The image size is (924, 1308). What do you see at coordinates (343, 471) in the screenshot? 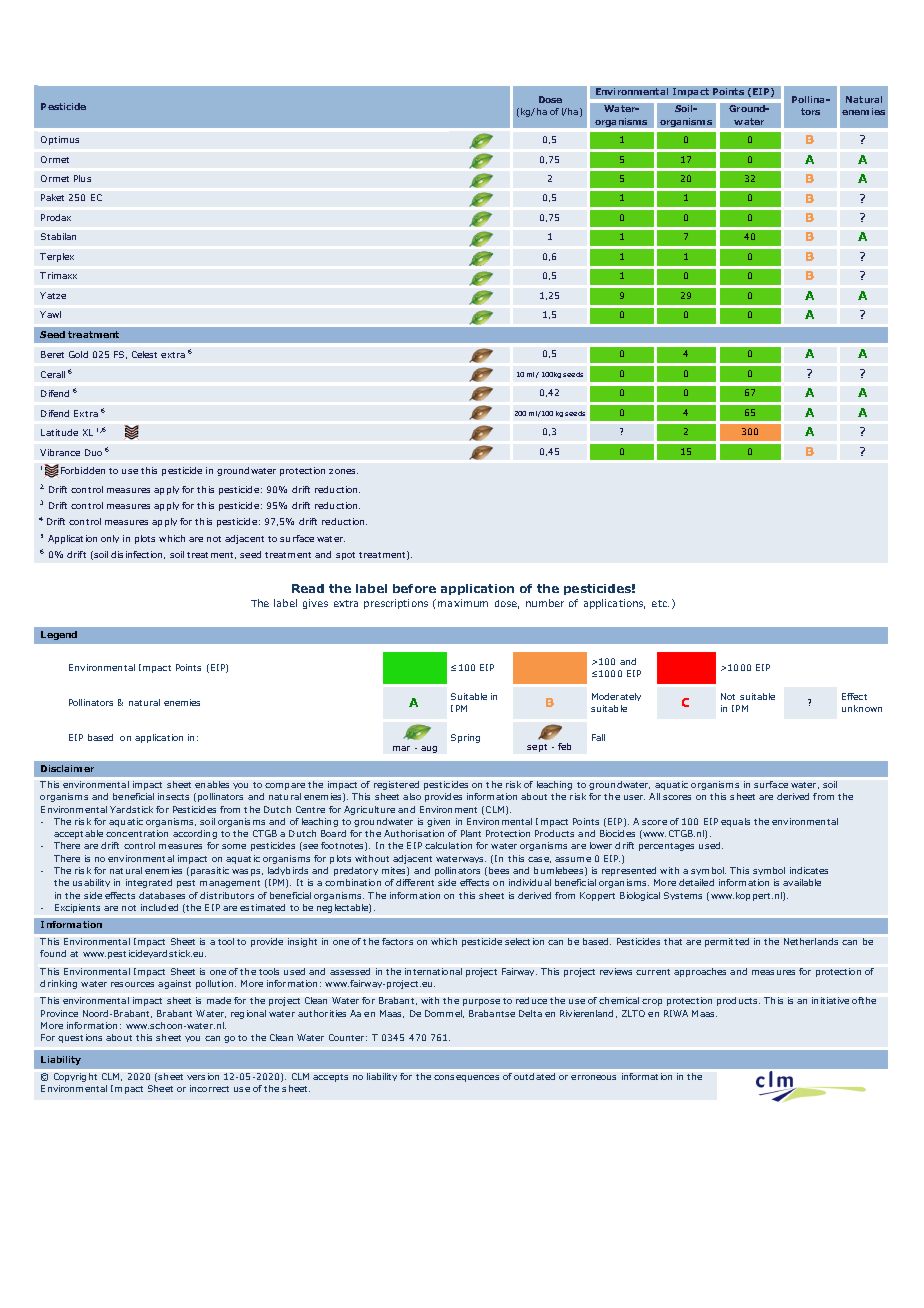
I see `zones` at bounding box center [343, 471].
